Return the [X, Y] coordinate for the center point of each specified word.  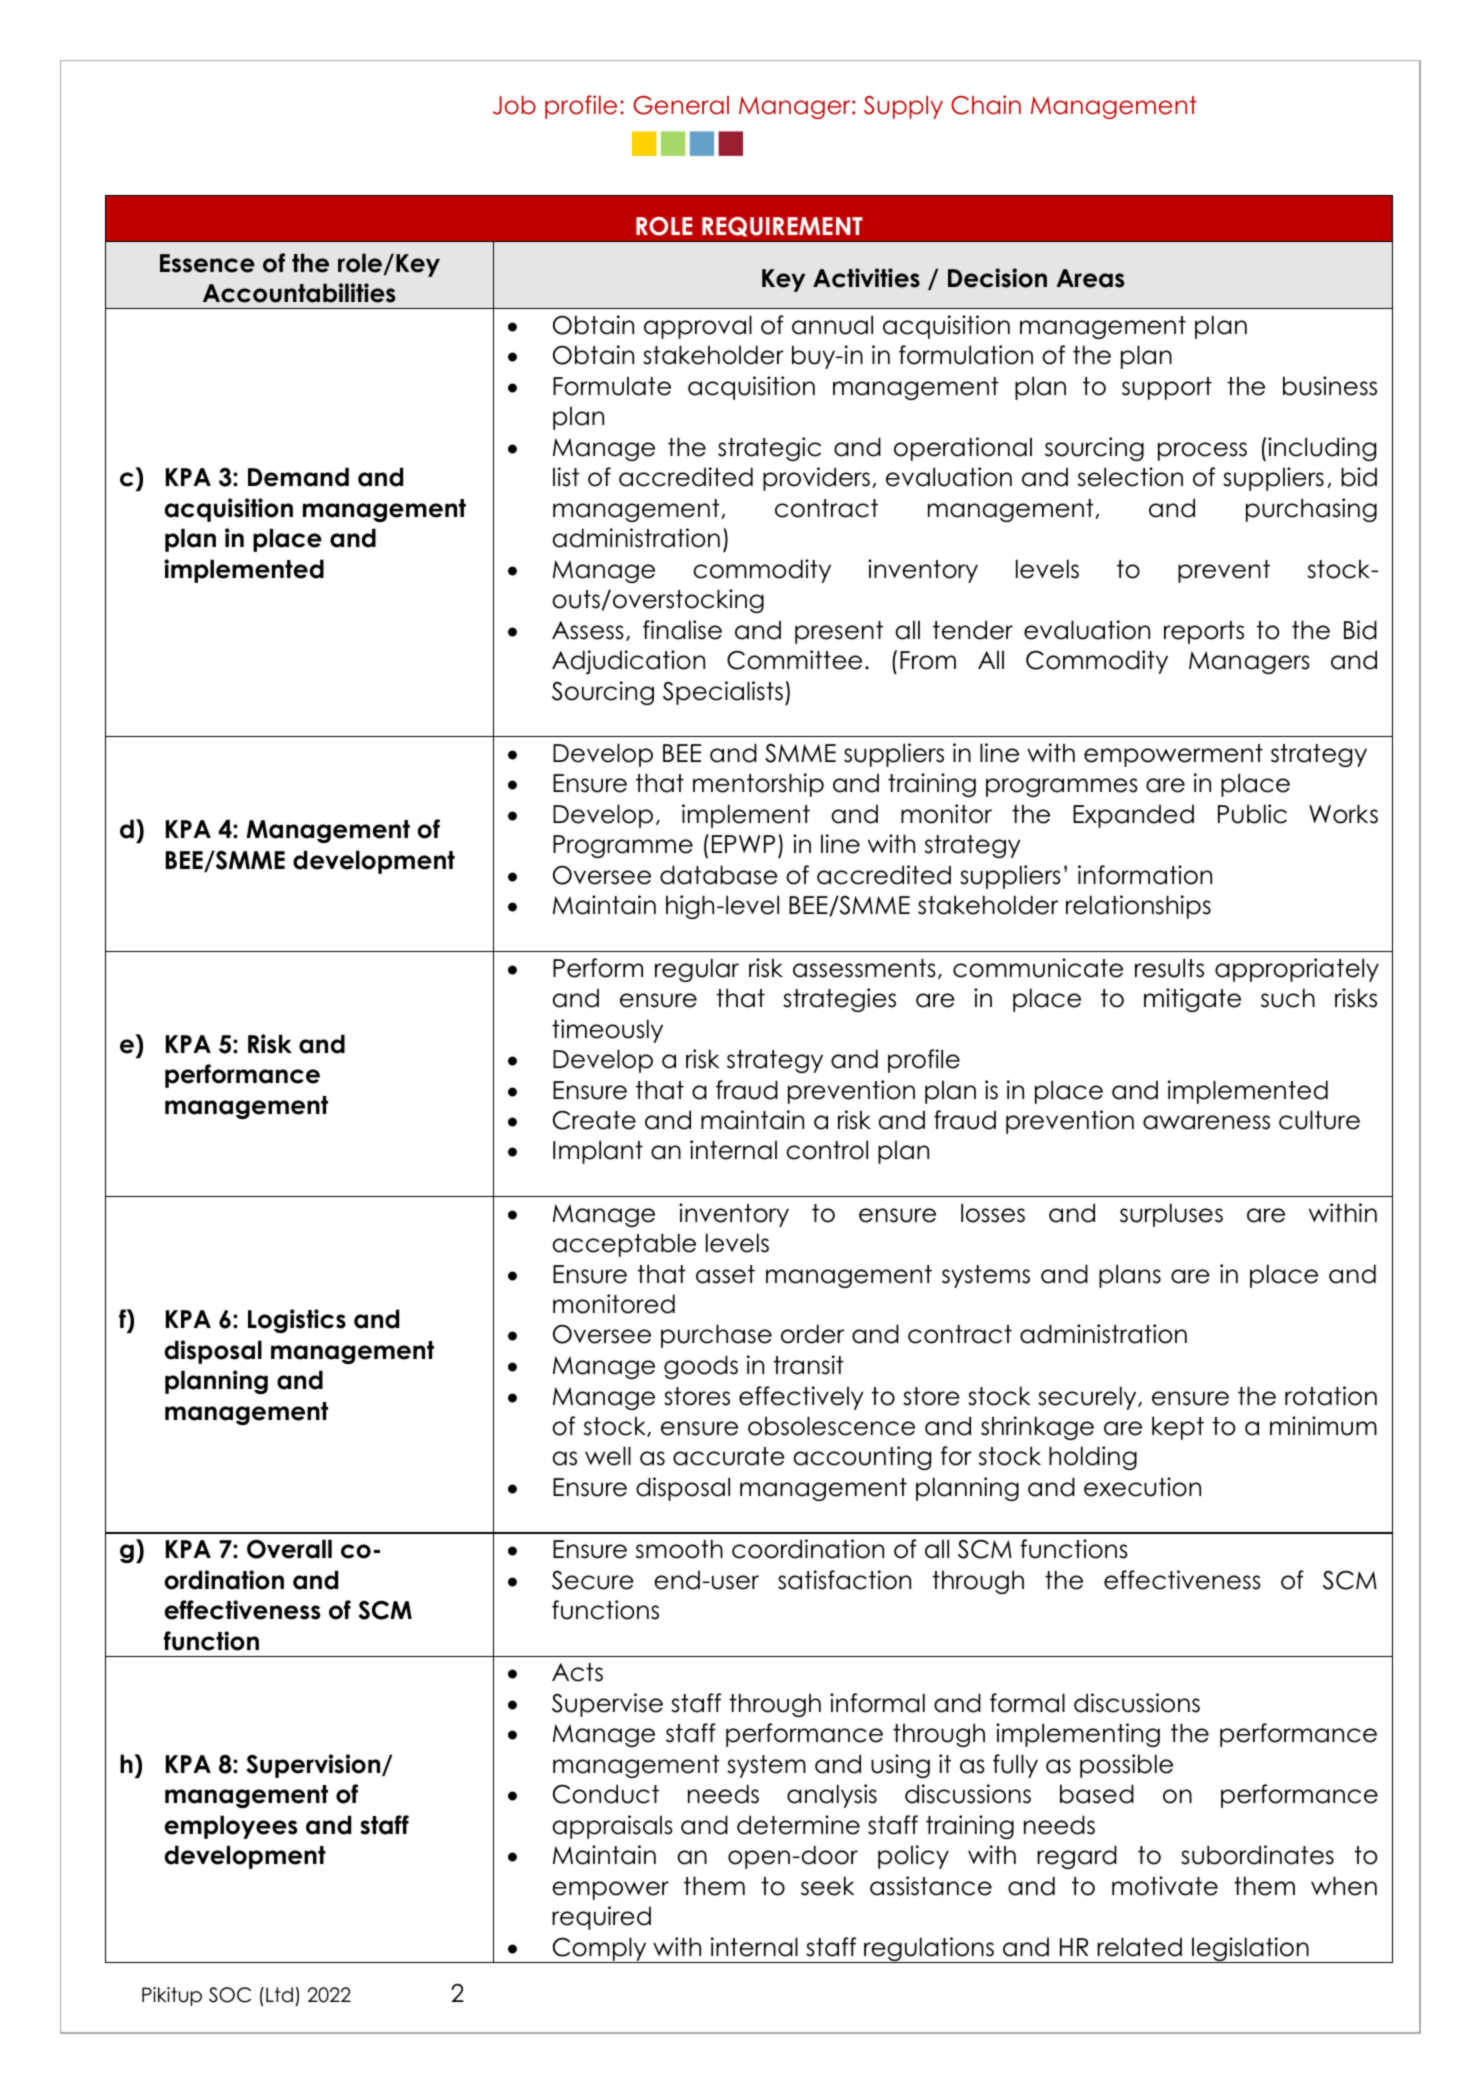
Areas [1090, 278]
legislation [1250, 1950]
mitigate [1192, 1000]
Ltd [279, 1995]
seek [827, 1886]
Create [594, 1120]
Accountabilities [299, 293]
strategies [839, 1000]
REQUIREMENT [782, 227]
